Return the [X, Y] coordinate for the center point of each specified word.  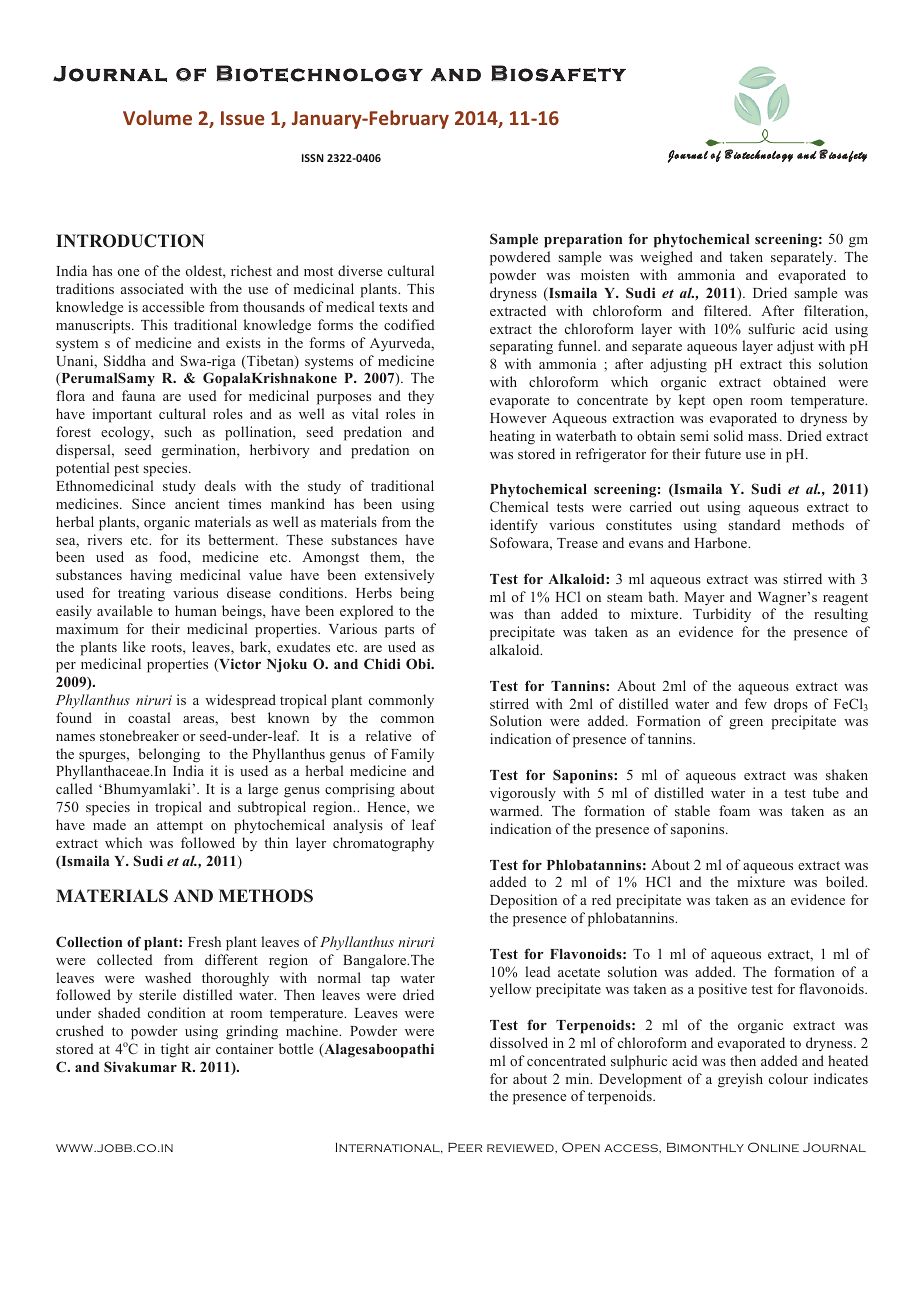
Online [773, 1147]
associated [152, 288]
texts [393, 307]
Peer [465, 1147]
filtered [727, 310]
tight [175, 1050]
